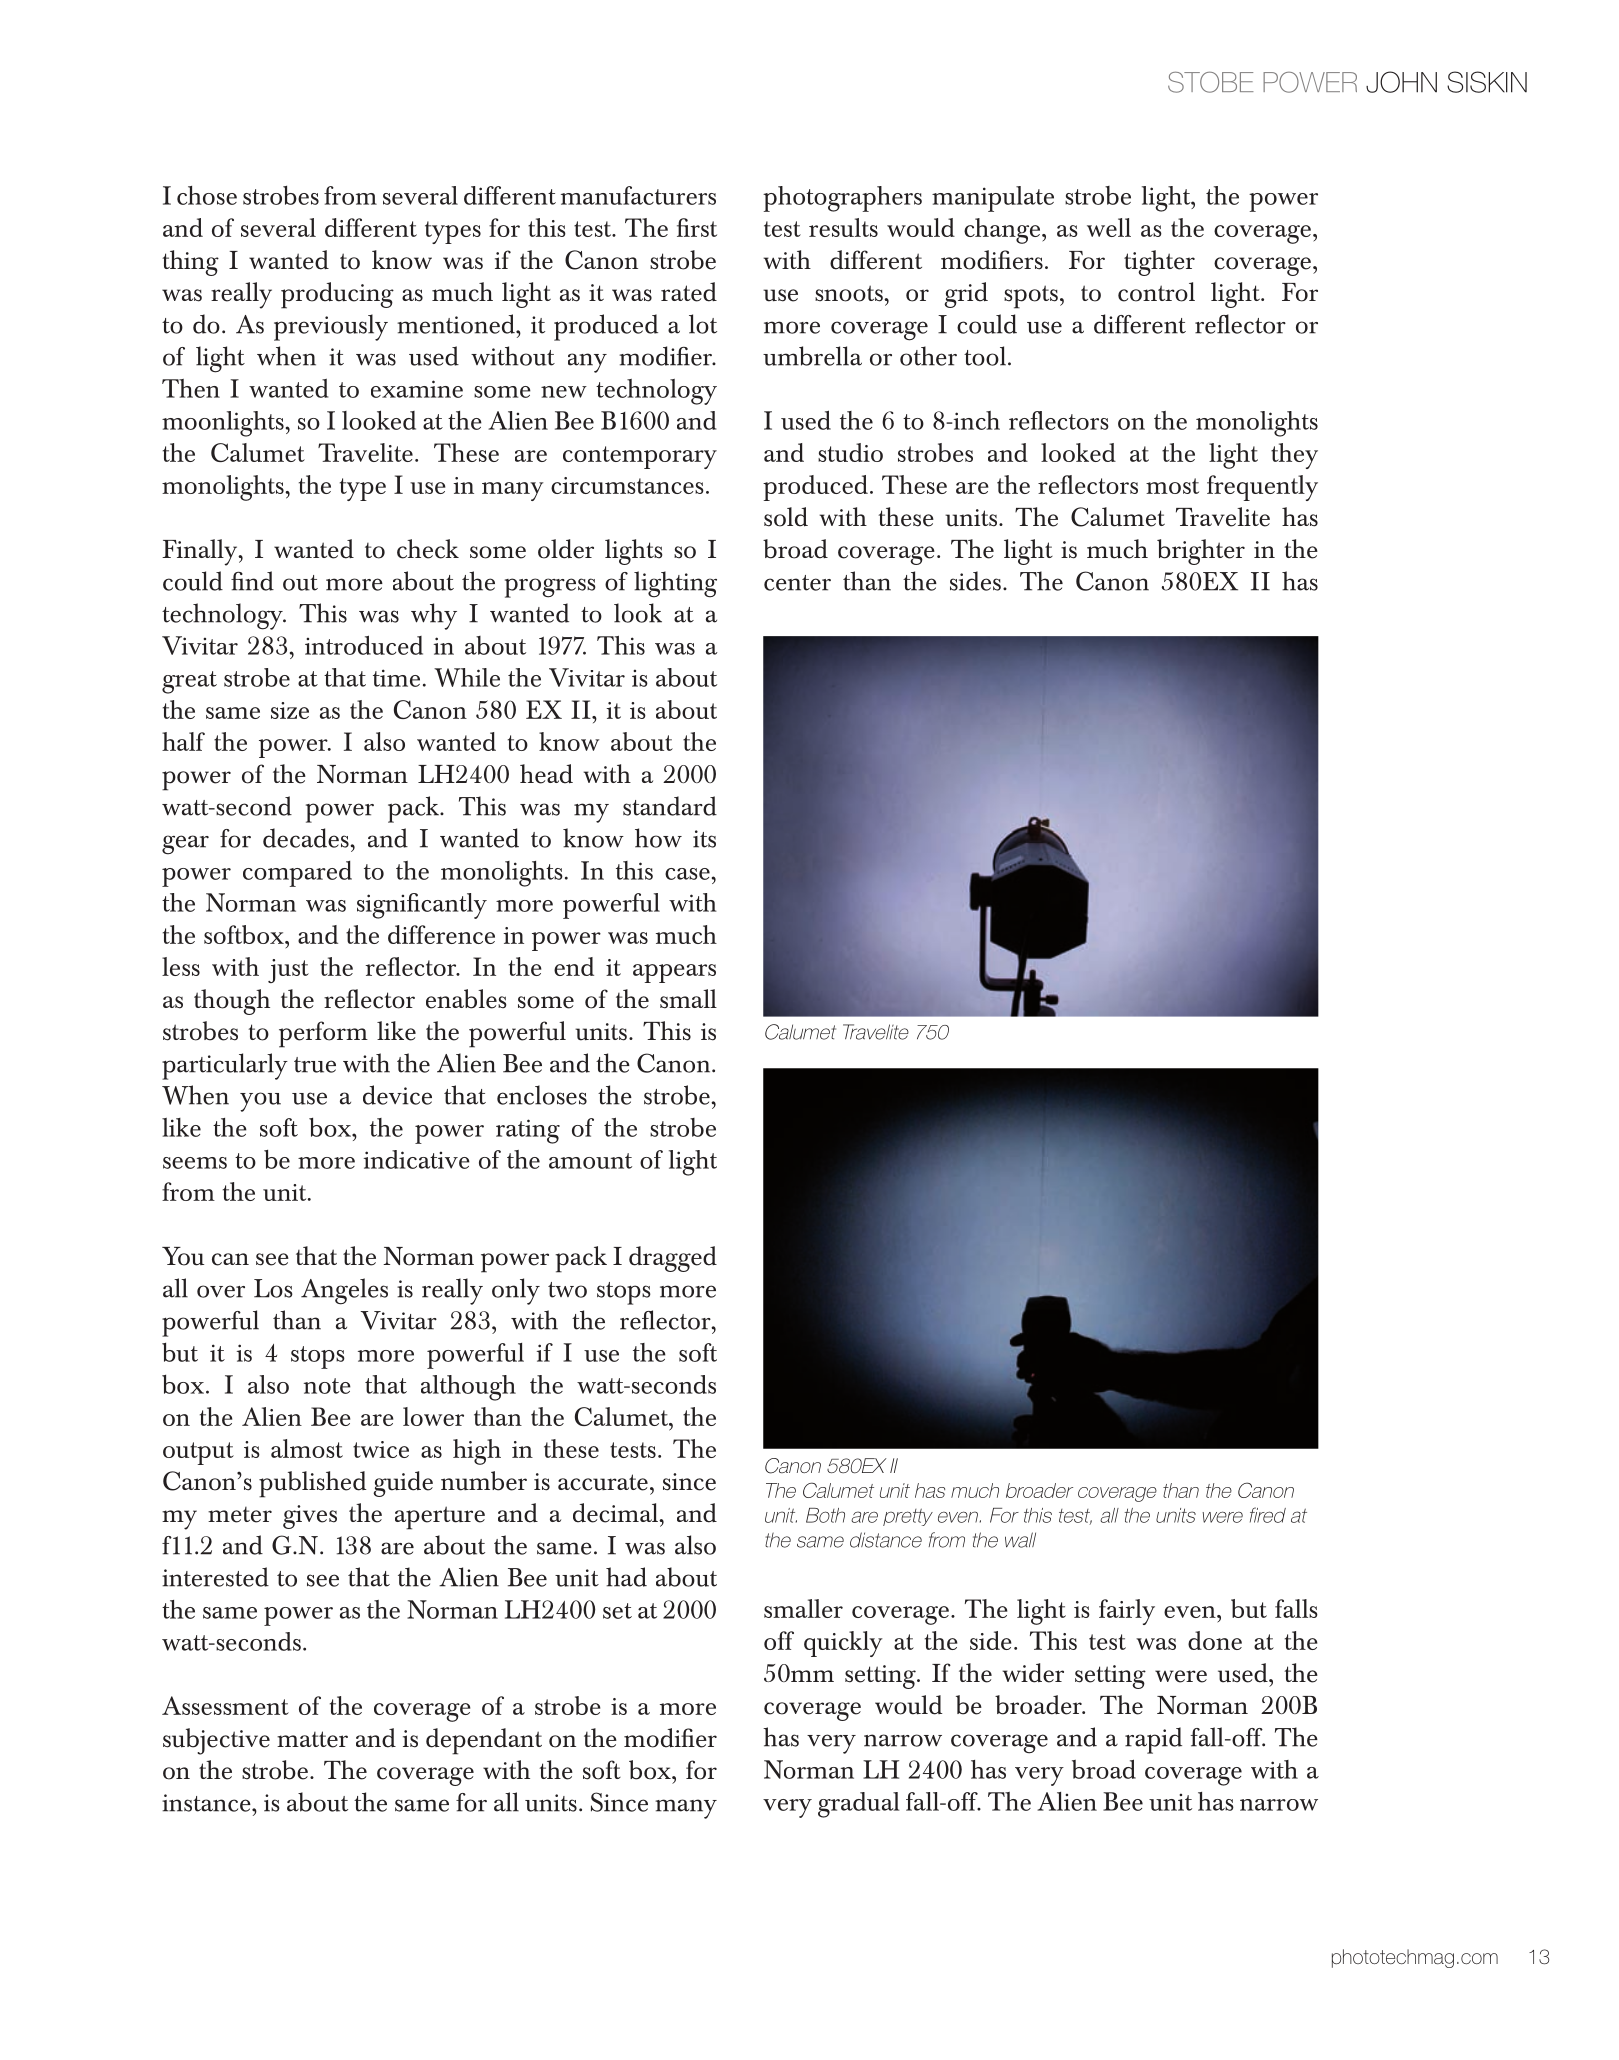 The height and width of the document is (2060, 1619). What do you see at coordinates (1201, 552) in the document?
I see `brighter` at bounding box center [1201, 552].
